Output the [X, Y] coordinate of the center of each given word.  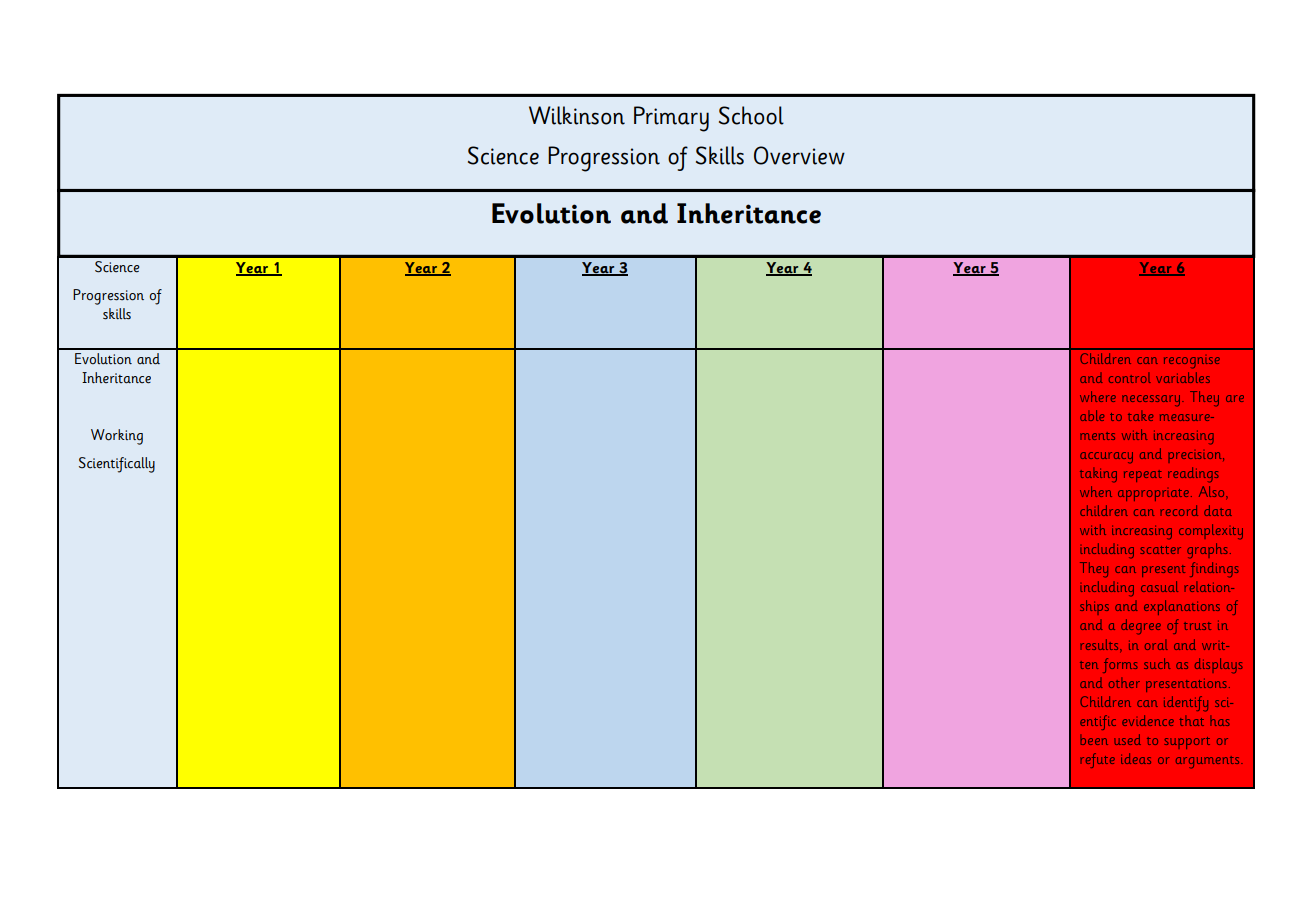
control [1130, 378]
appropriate [1153, 495]
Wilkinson [577, 115]
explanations [1182, 607]
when [1096, 491]
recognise [1192, 363]
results [1101, 644]
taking [1098, 475]
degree [1141, 627]
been [1094, 740]
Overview [799, 155]
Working [117, 437]
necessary [1151, 400]
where [1098, 396]
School [751, 115]
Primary [671, 119]
